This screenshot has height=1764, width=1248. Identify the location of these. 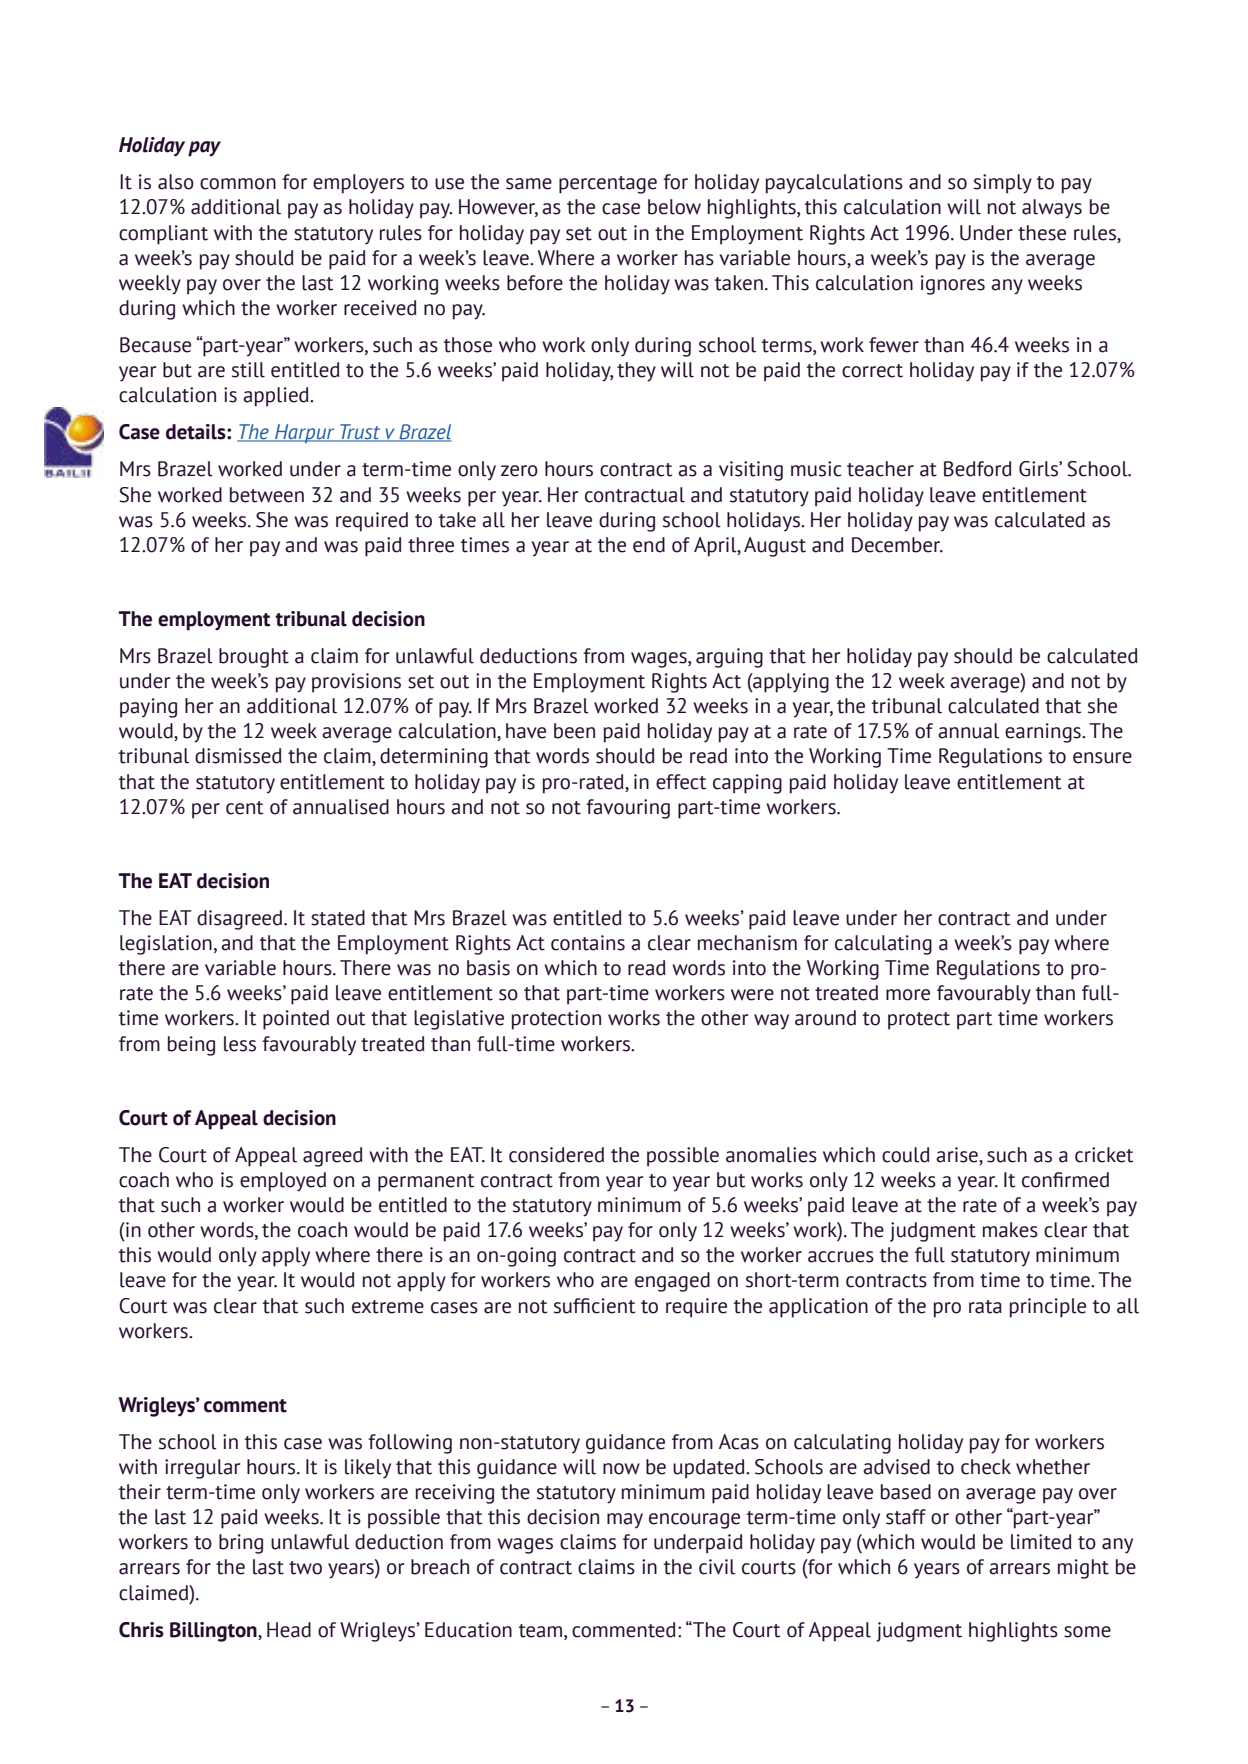
(1042, 233).
